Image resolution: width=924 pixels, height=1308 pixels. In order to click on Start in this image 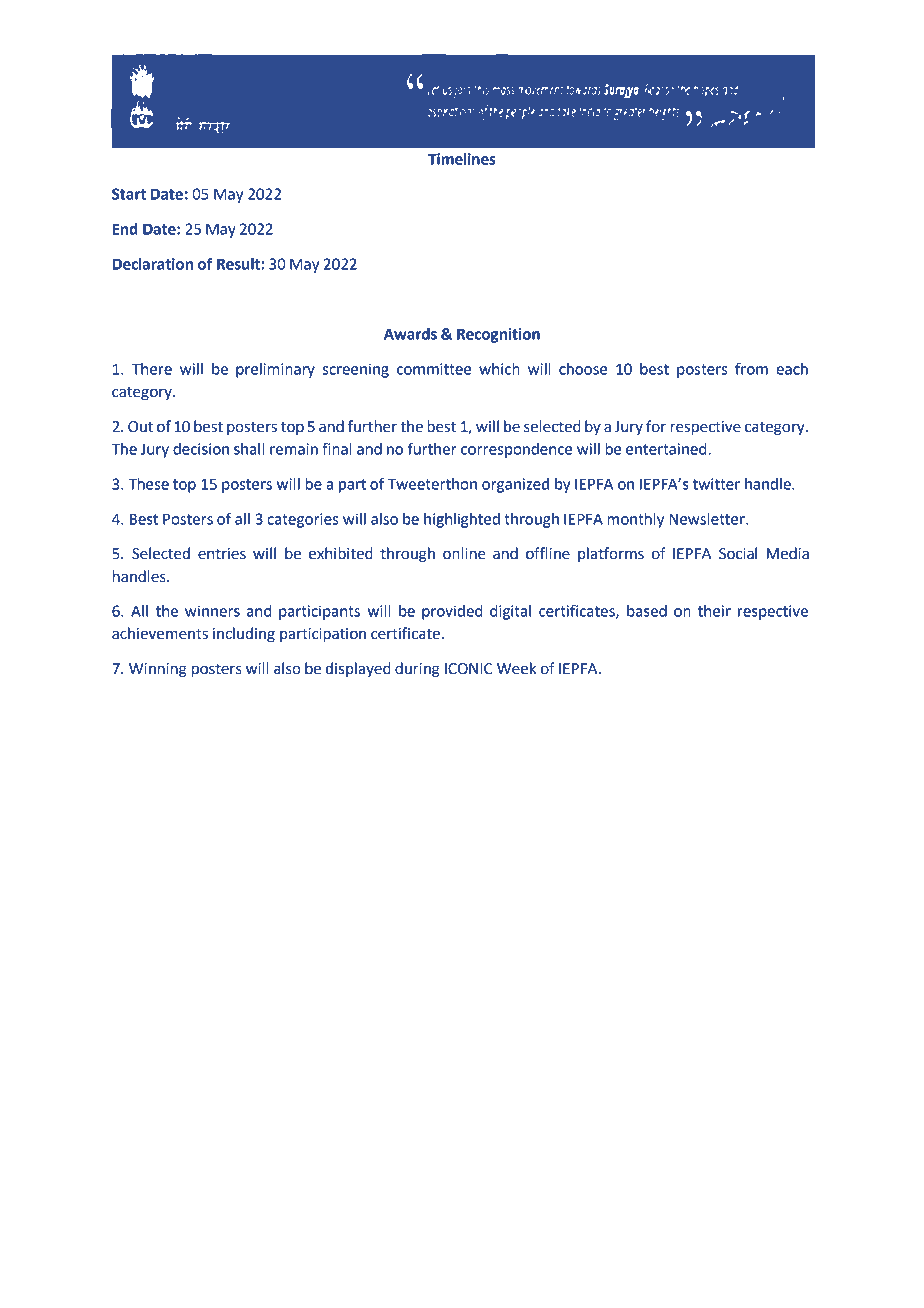, I will do `click(129, 194)`.
